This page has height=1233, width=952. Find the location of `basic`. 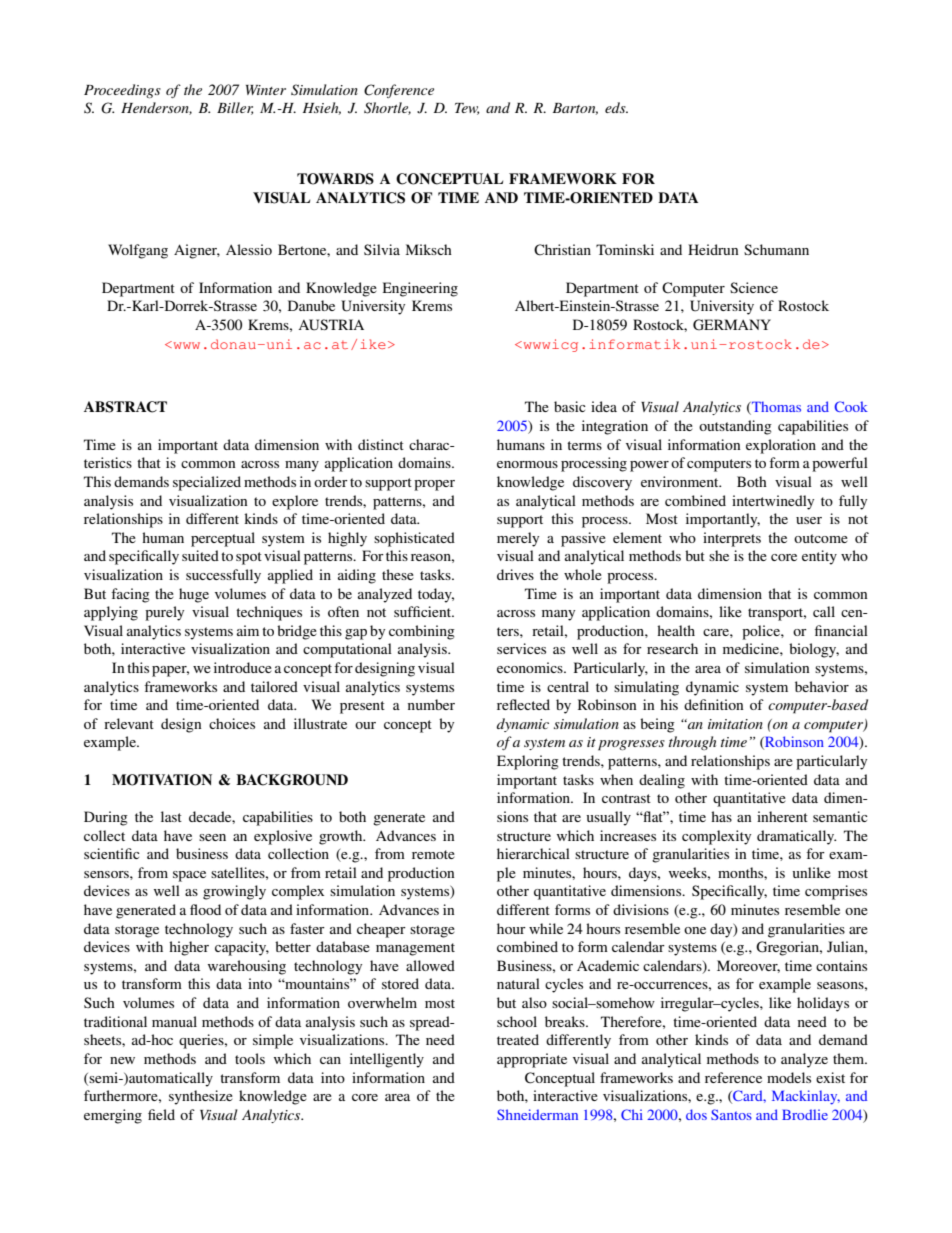

basic is located at coordinates (570, 406).
